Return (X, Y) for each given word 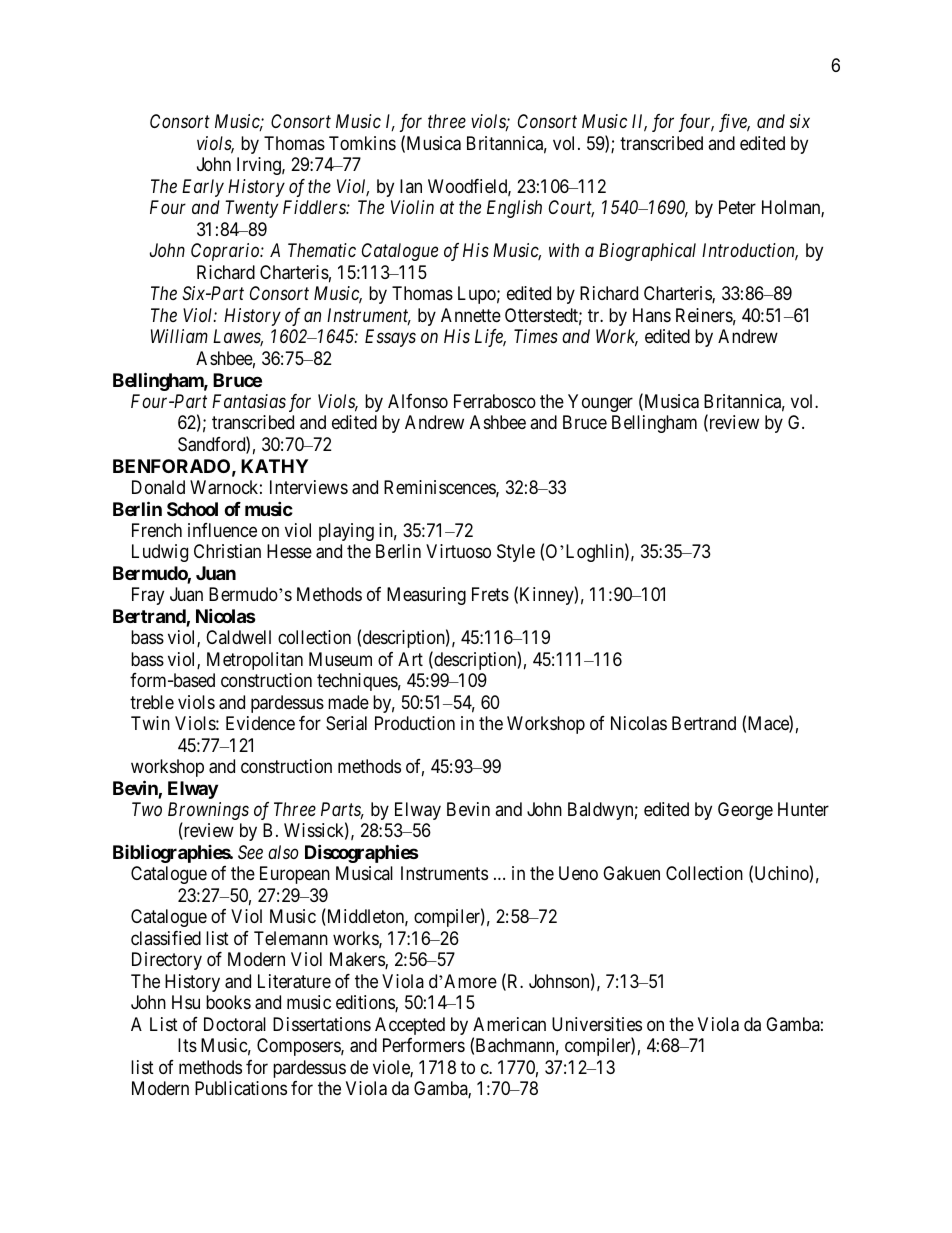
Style (516, 553)
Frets (490, 594)
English (514, 209)
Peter (737, 207)
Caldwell (238, 637)
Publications (241, 1088)
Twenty (251, 209)
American (509, 1024)
